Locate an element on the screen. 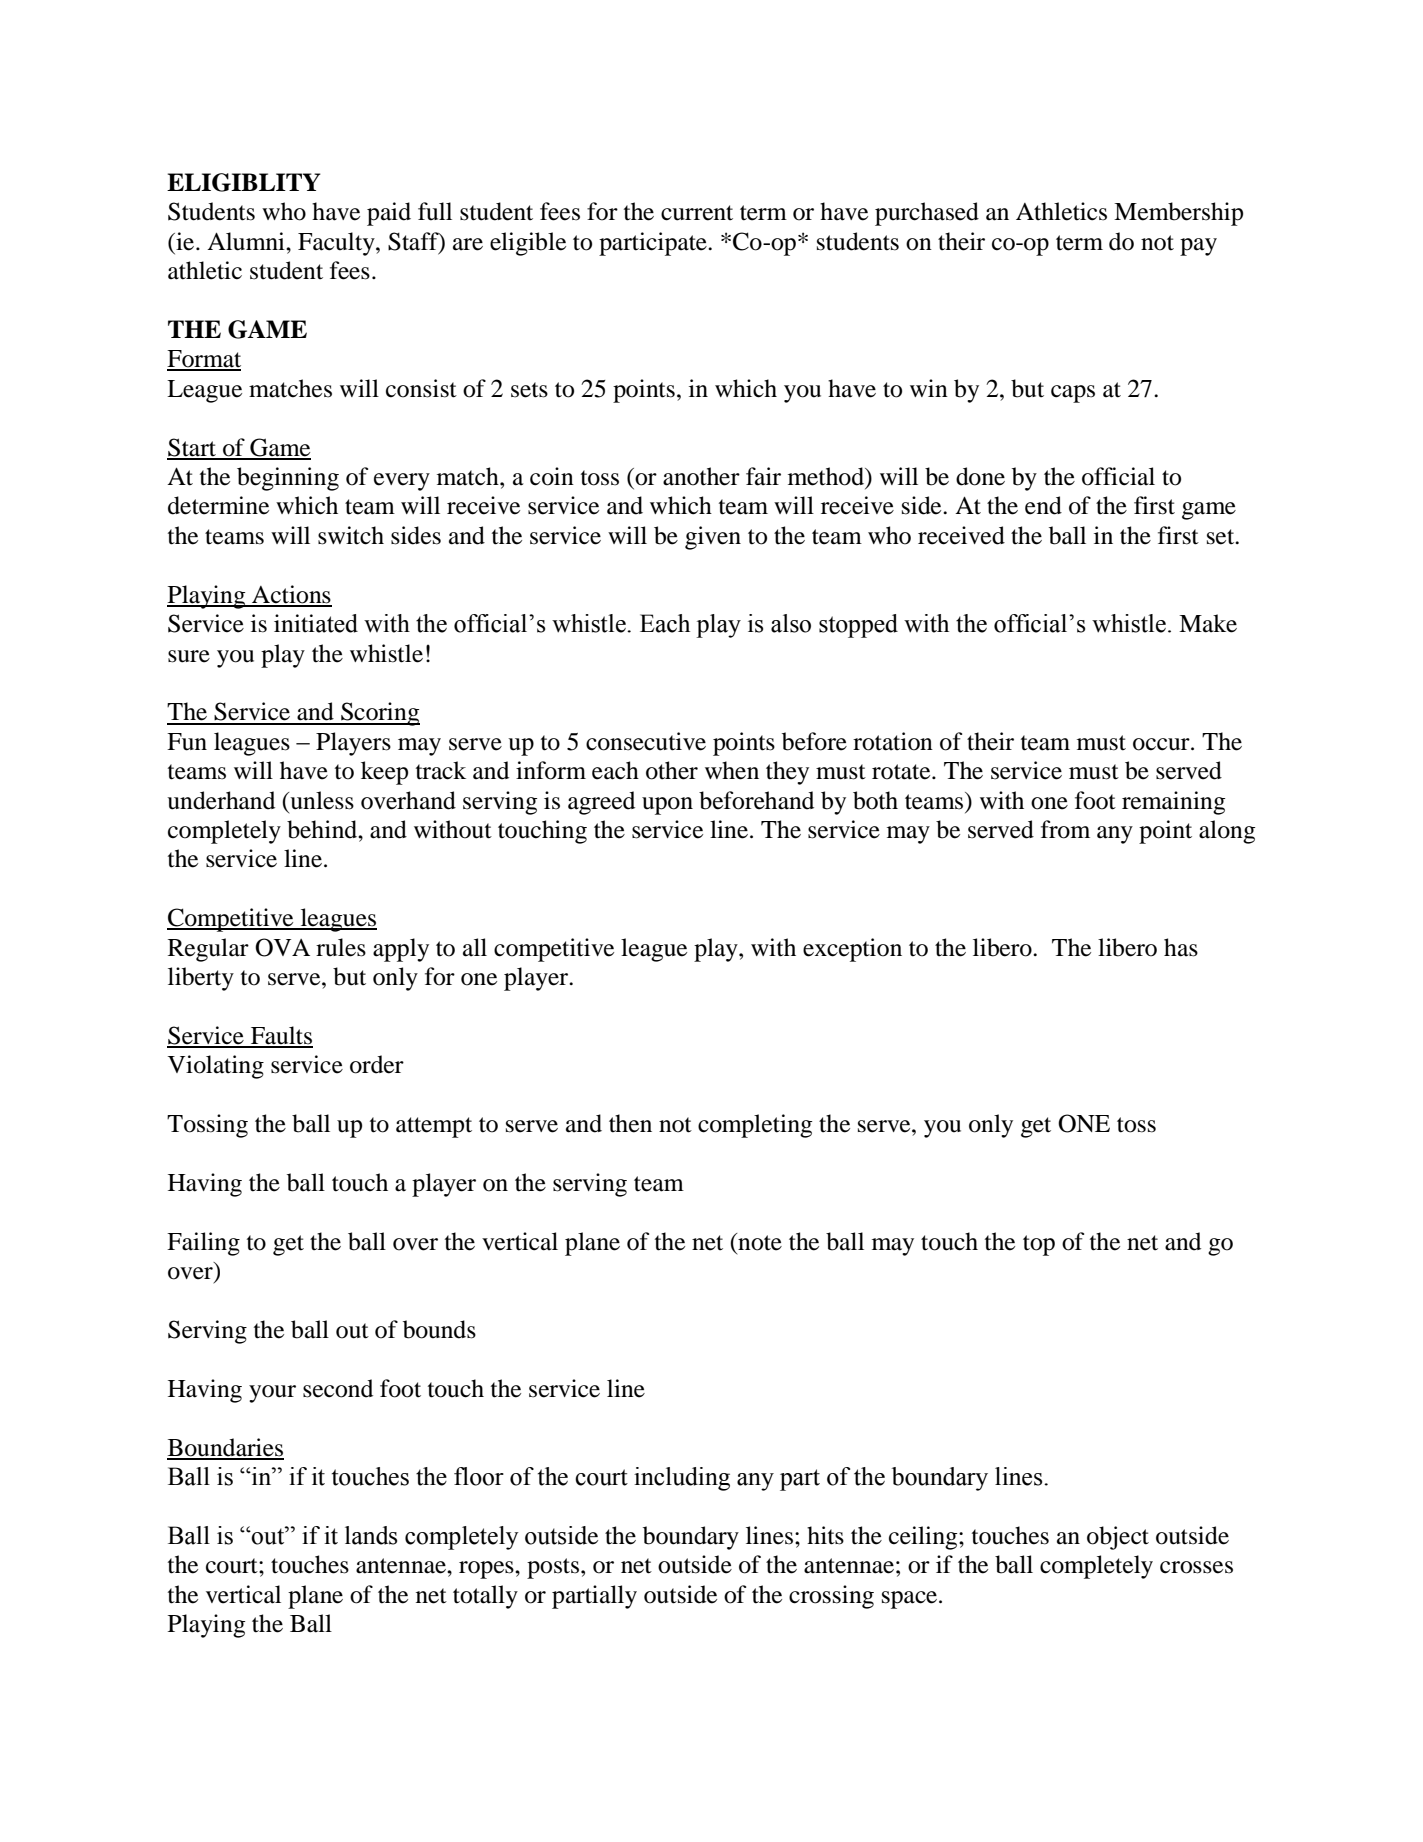 The image size is (1423, 1842). Faculty is located at coordinates (337, 244).
